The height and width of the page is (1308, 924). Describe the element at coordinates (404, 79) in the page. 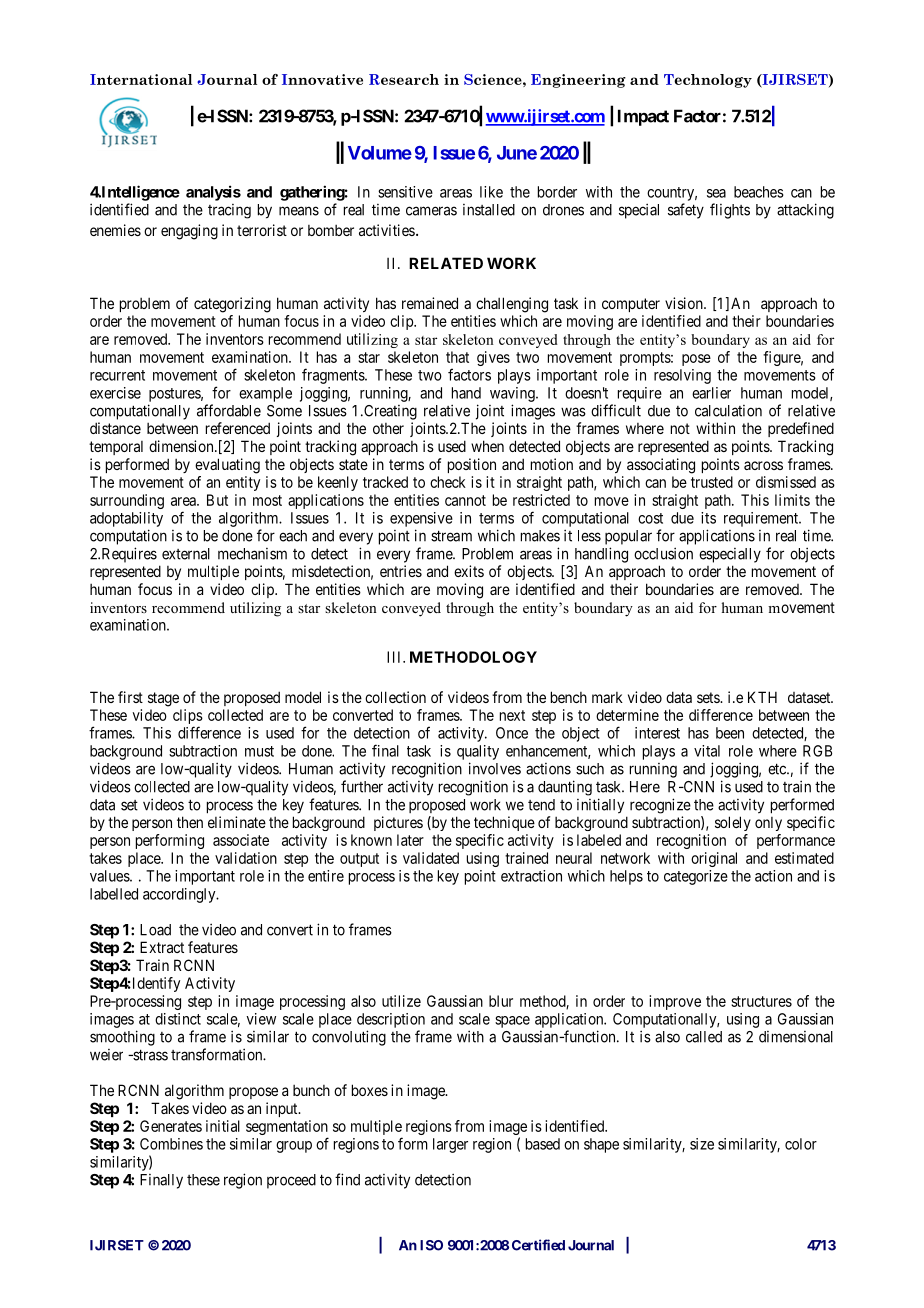

I see `Research` at that location.
